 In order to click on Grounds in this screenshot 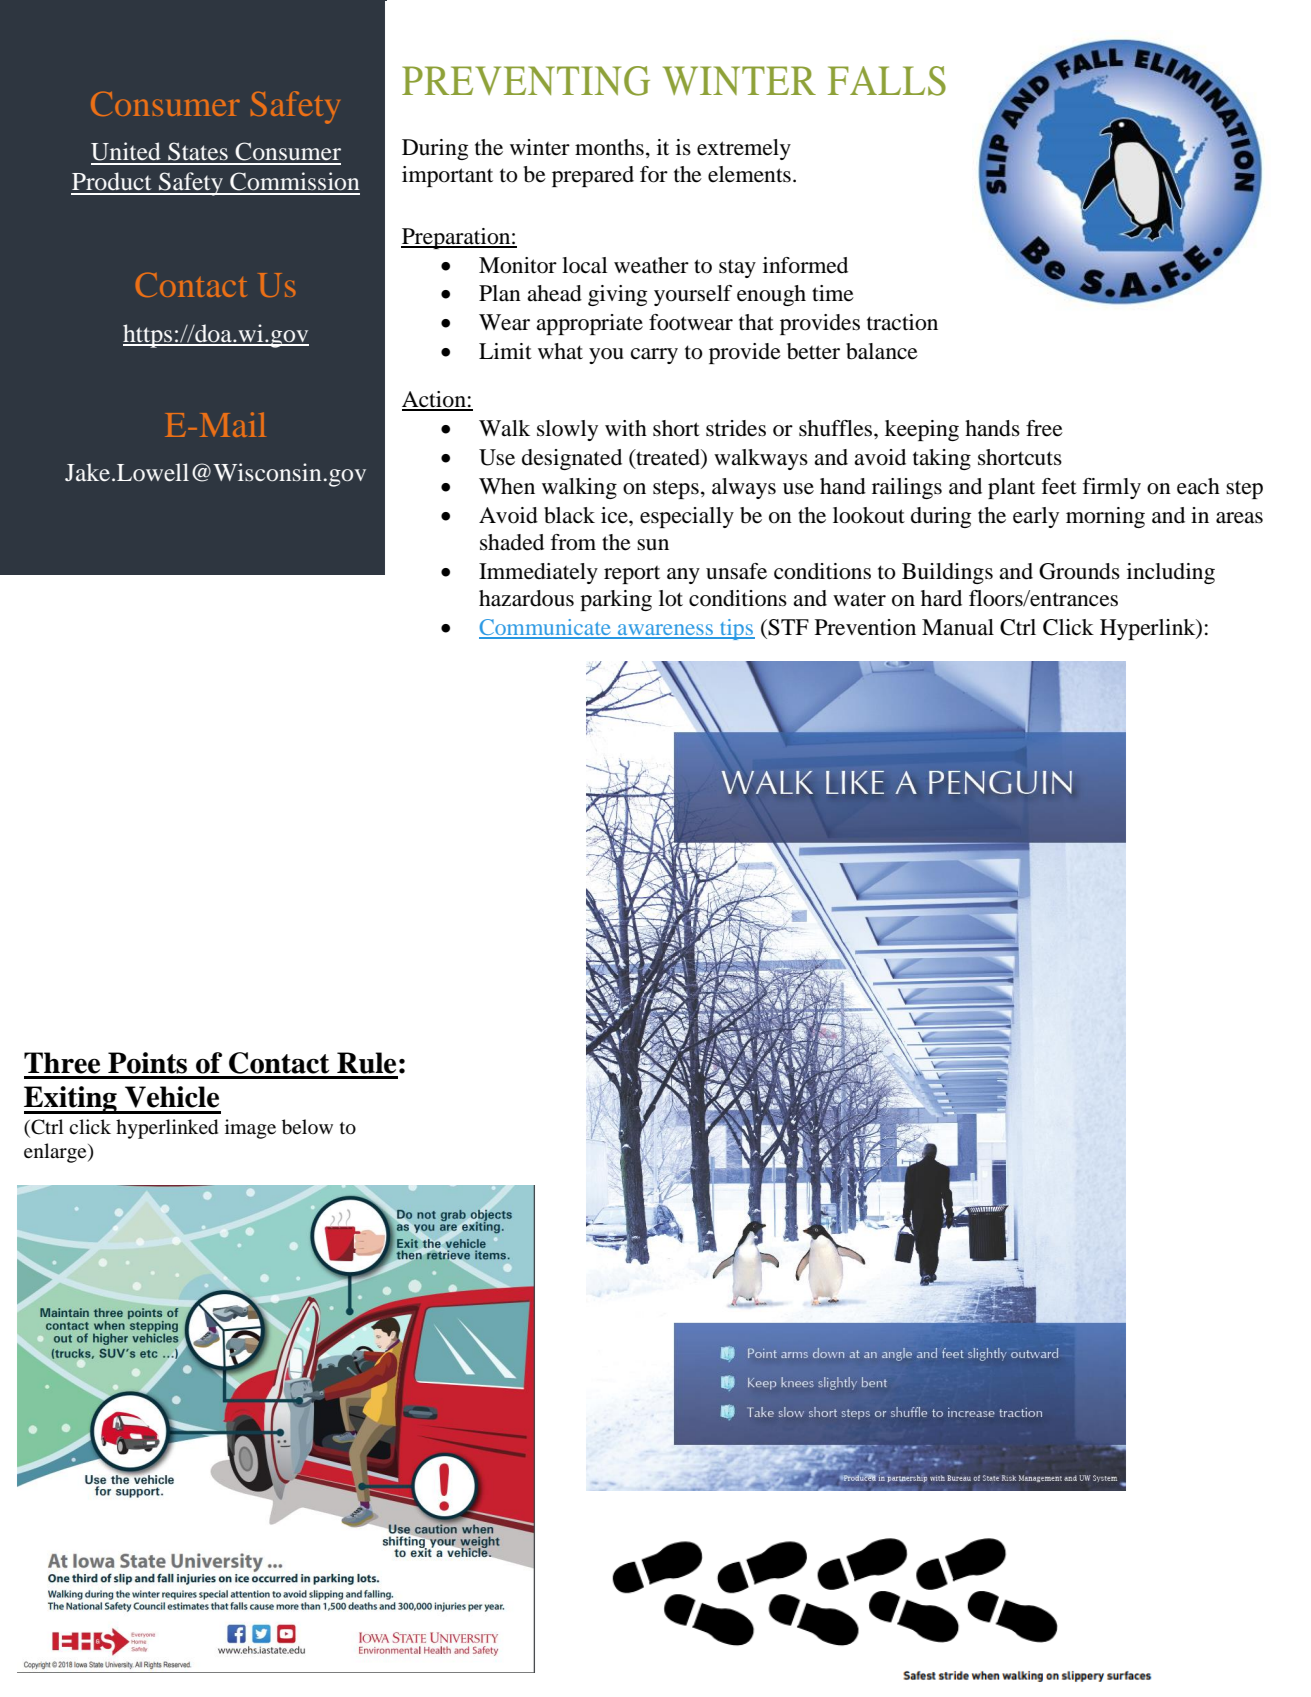, I will do `click(1079, 571)`.
